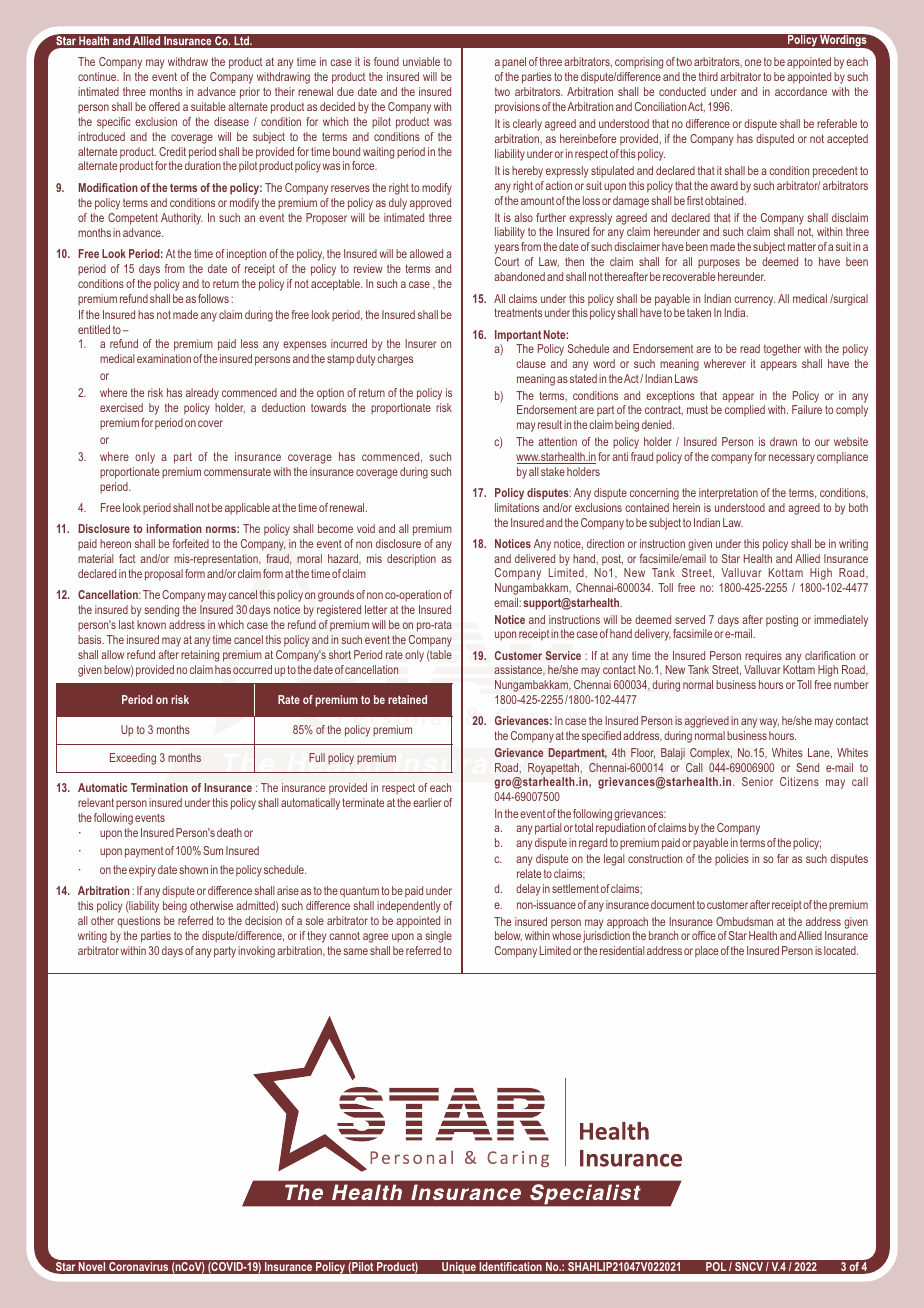  I want to click on forfeited, so click(191, 543).
